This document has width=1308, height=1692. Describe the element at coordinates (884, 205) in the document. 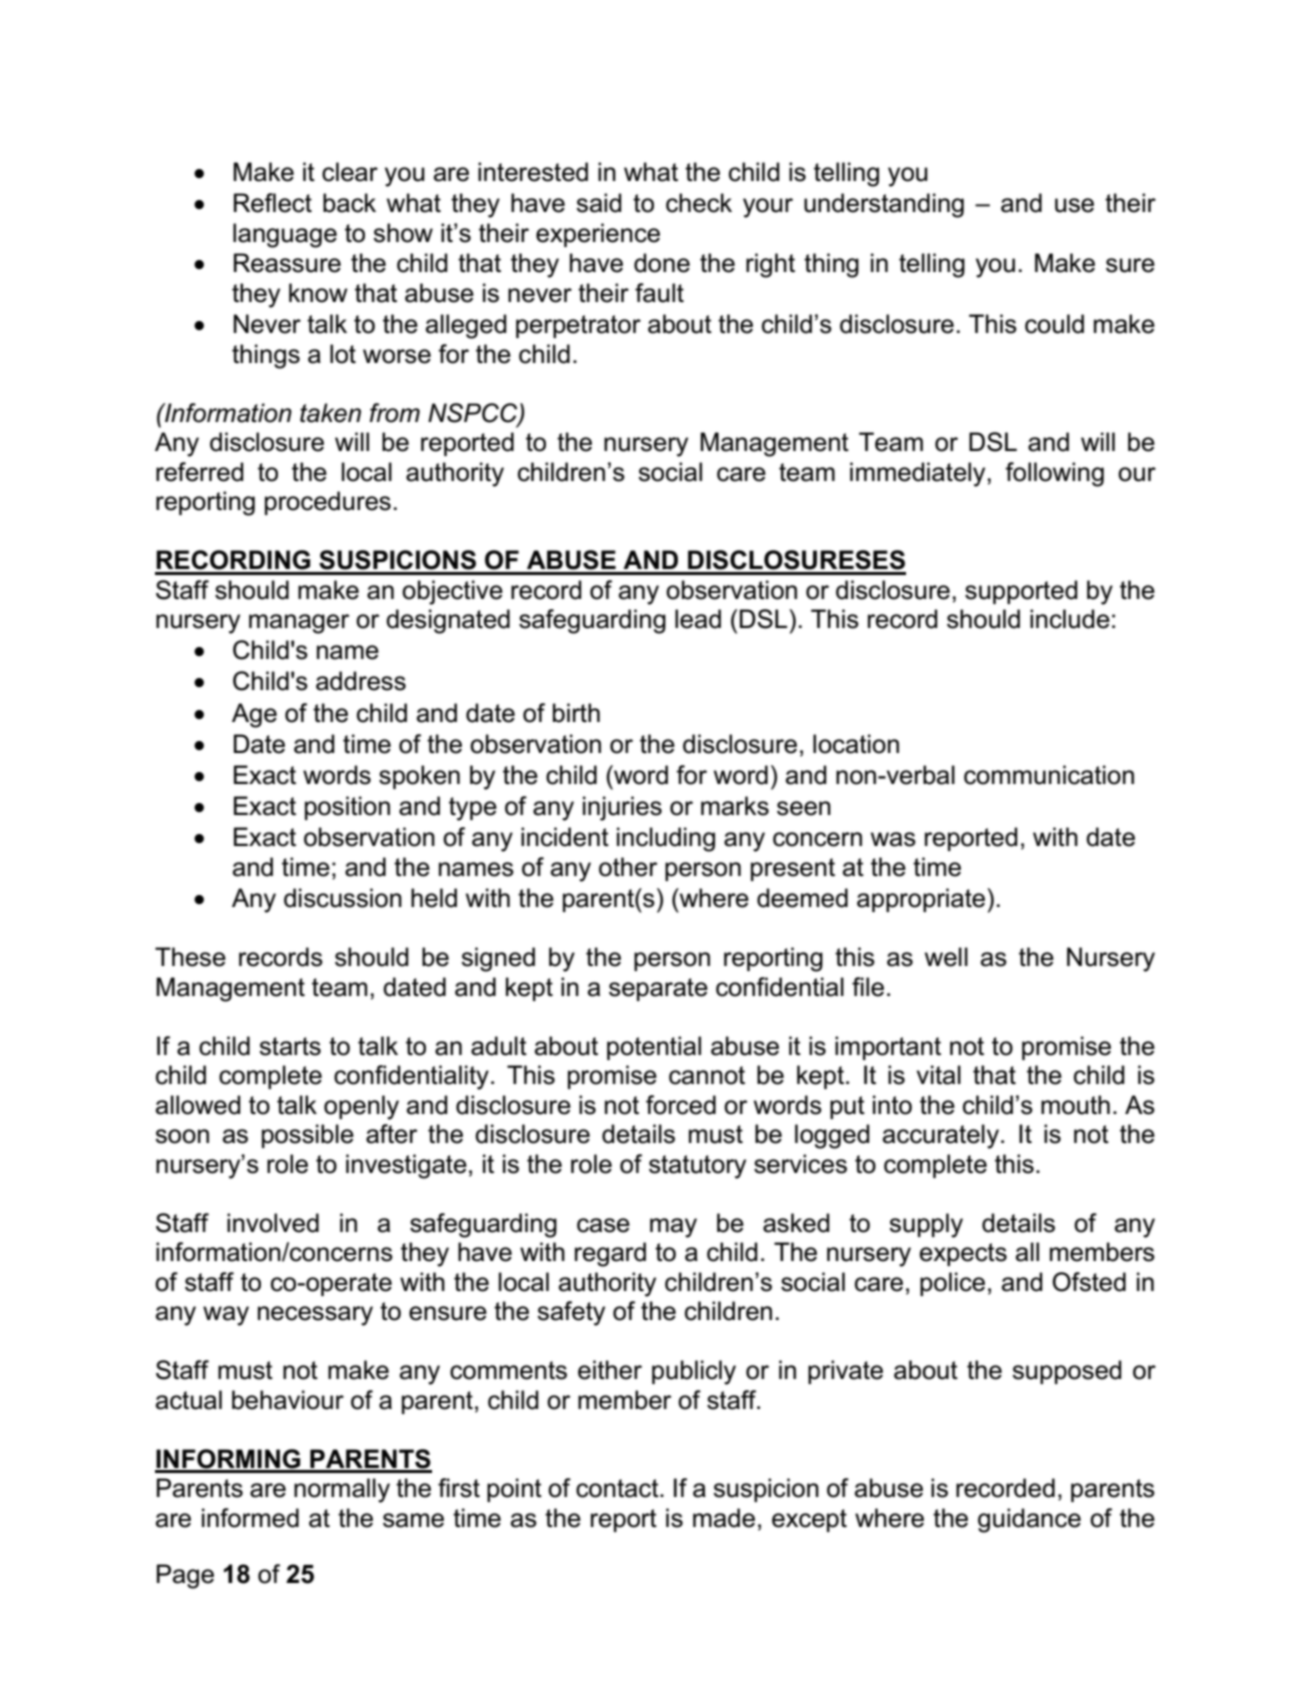

I see `understanding` at that location.
